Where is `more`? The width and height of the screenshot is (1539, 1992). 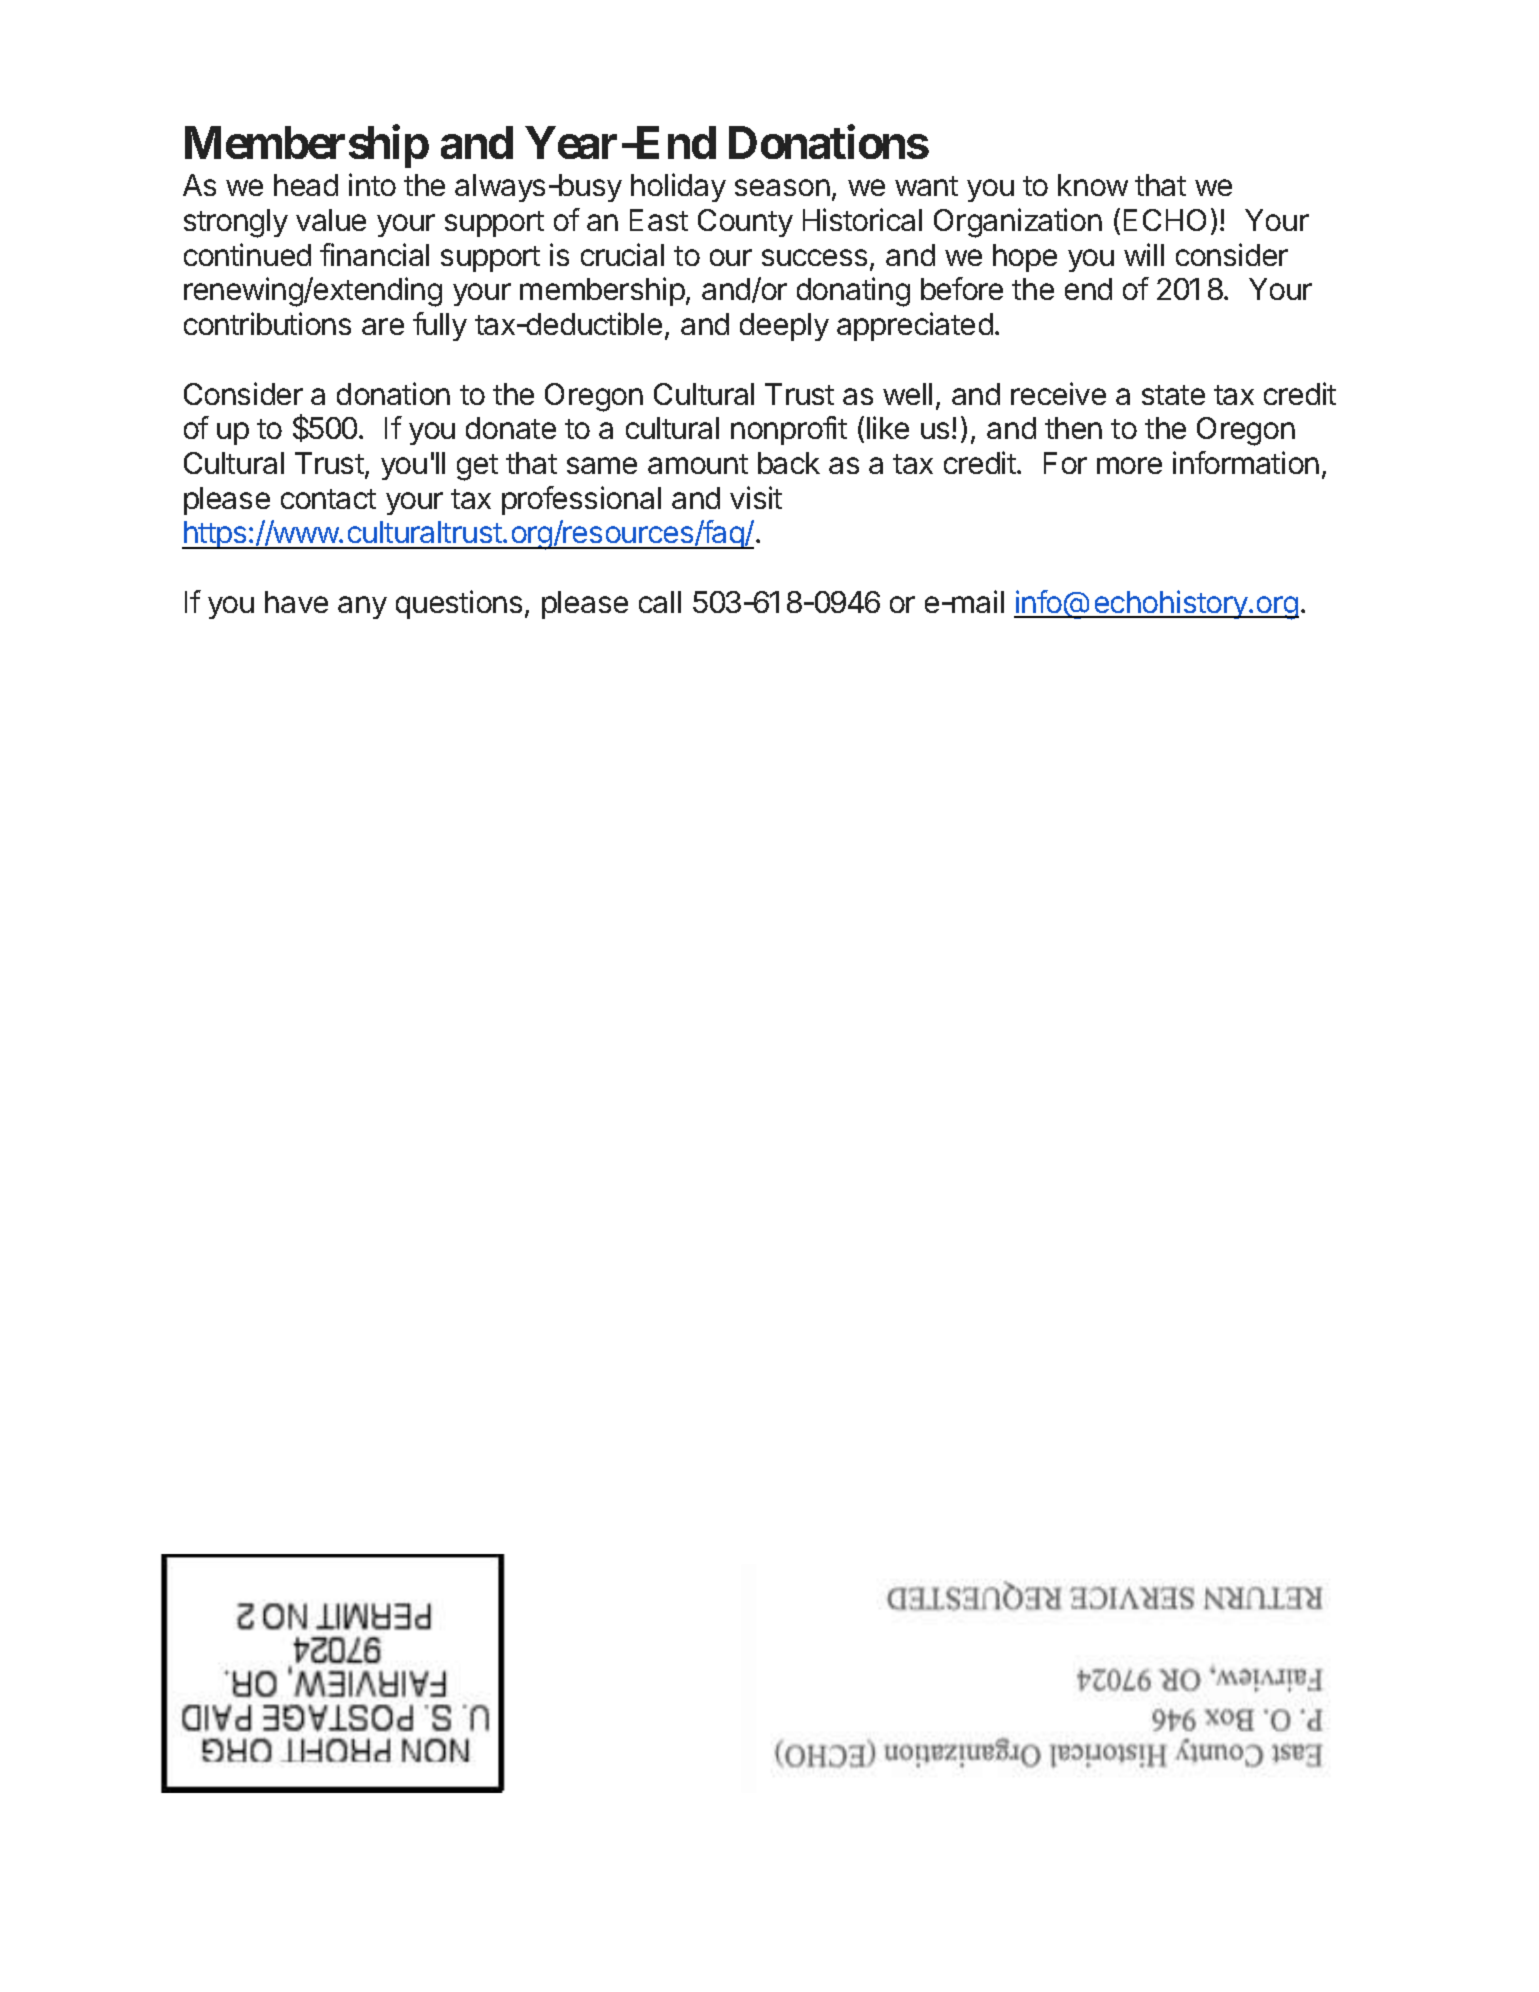 more is located at coordinates (1129, 465).
